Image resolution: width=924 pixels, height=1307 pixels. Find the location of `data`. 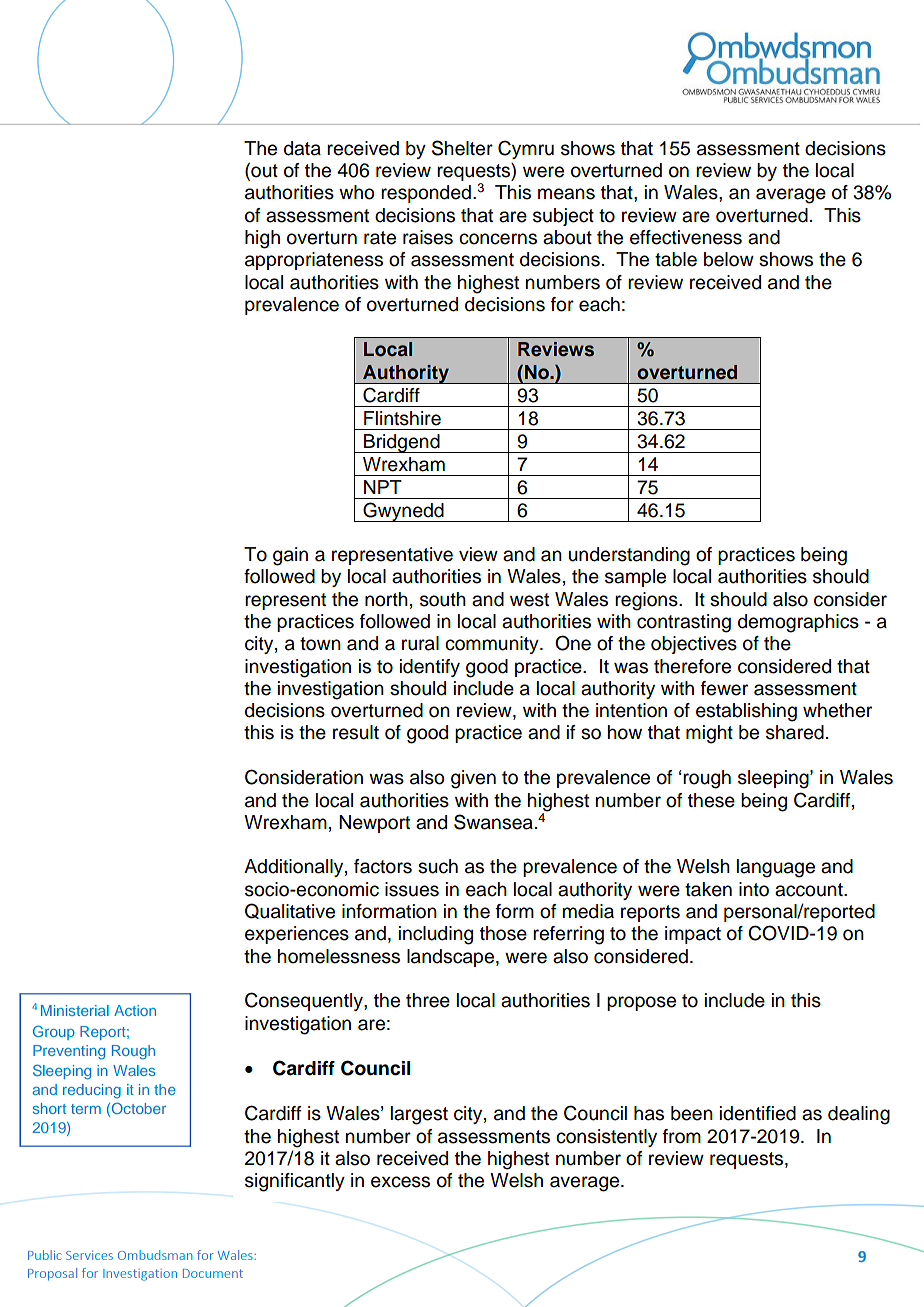

data is located at coordinates (302, 148).
